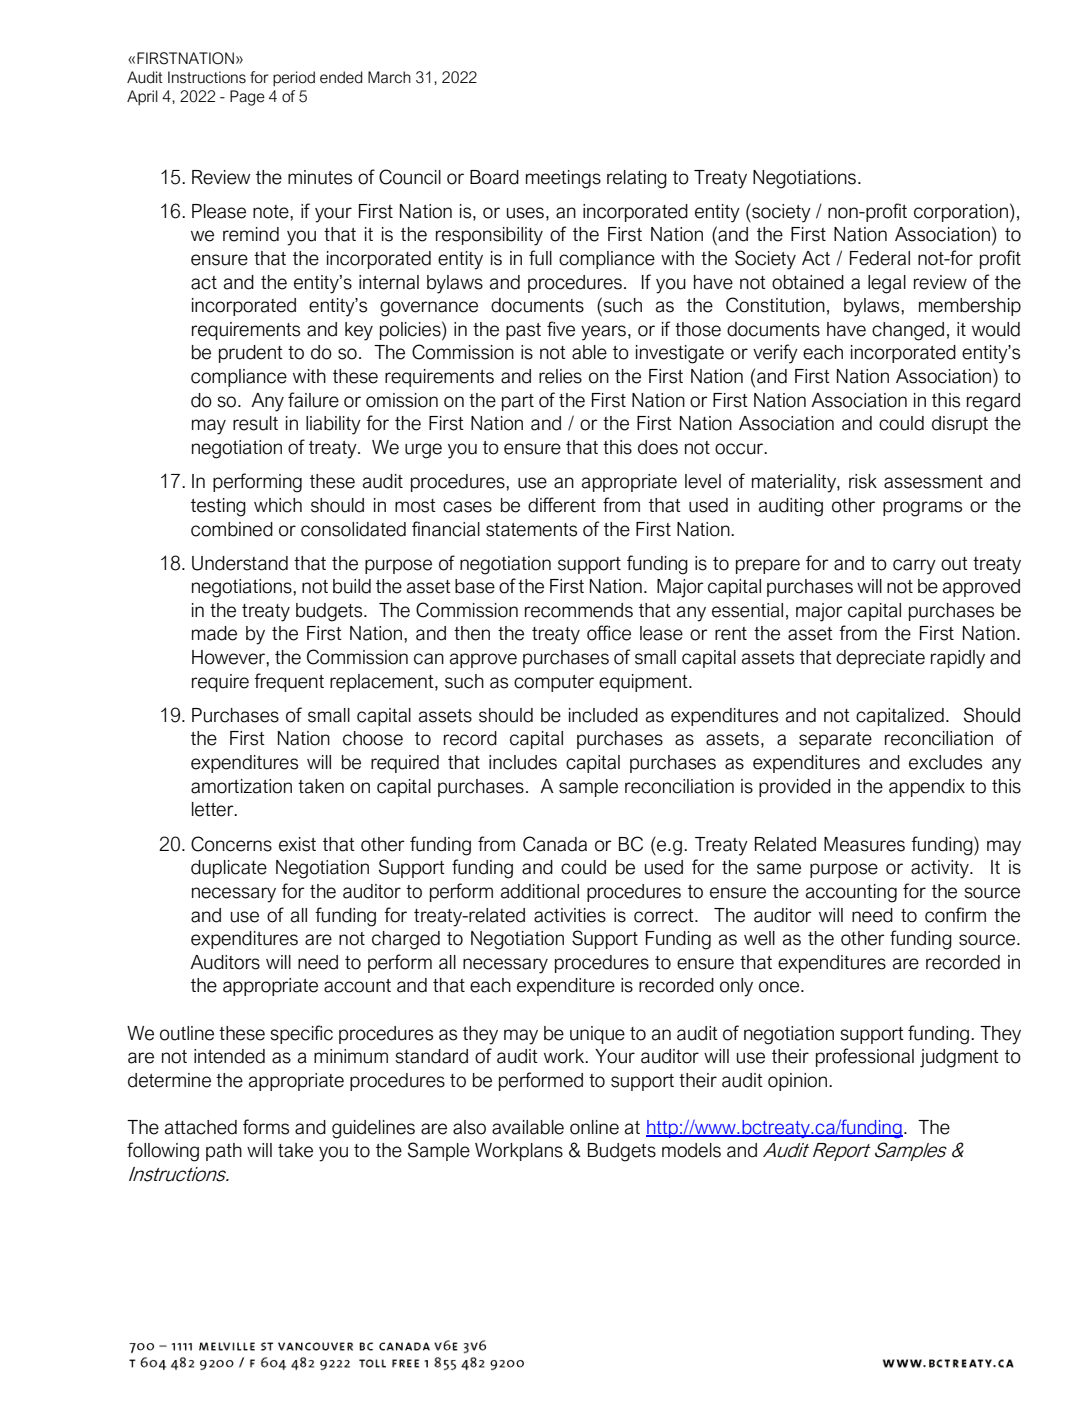 This screenshot has width=1085, height=1405. What do you see at coordinates (247, 98) in the screenshot?
I see `Page` at bounding box center [247, 98].
